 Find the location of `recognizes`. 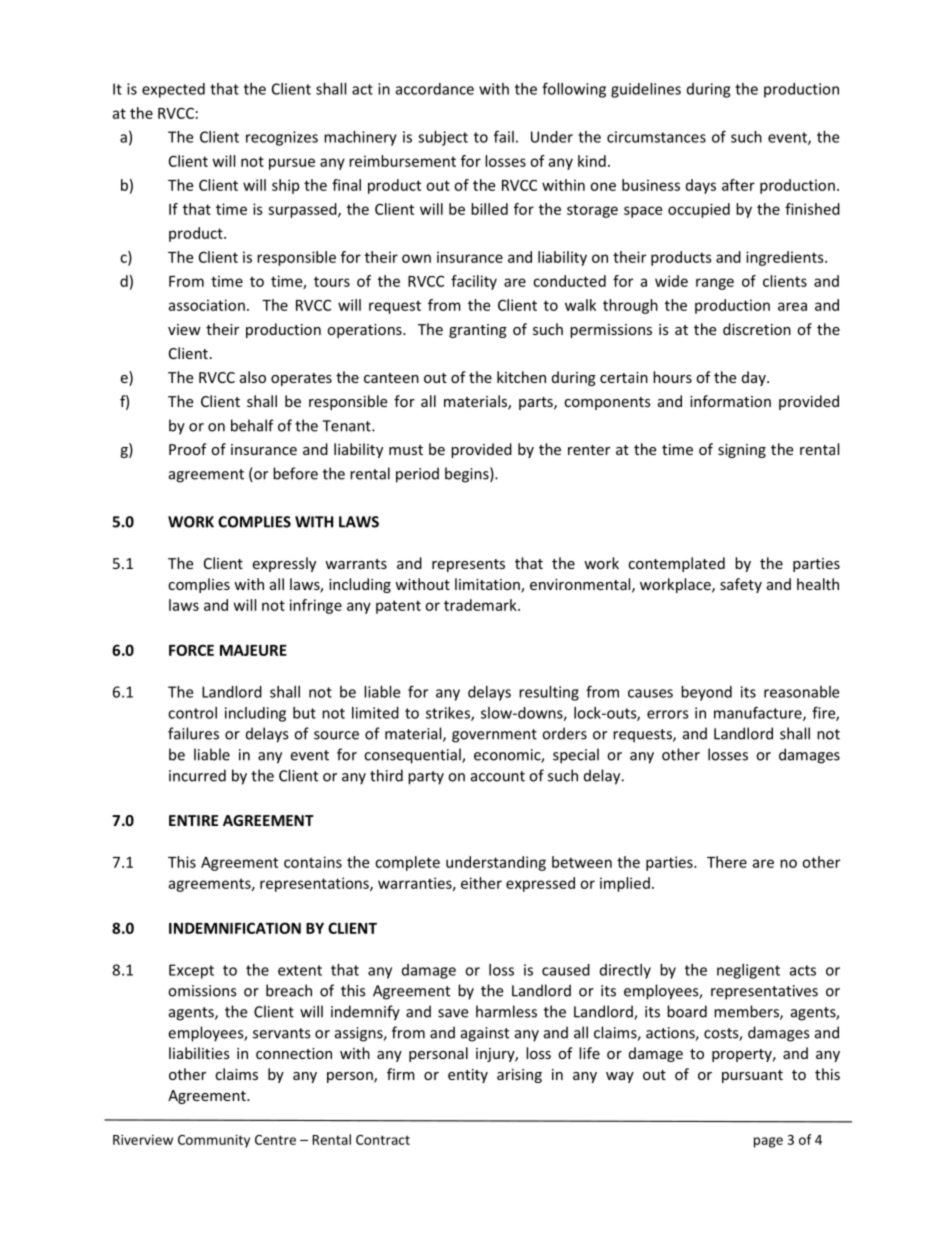

recognizes is located at coordinates (282, 138).
